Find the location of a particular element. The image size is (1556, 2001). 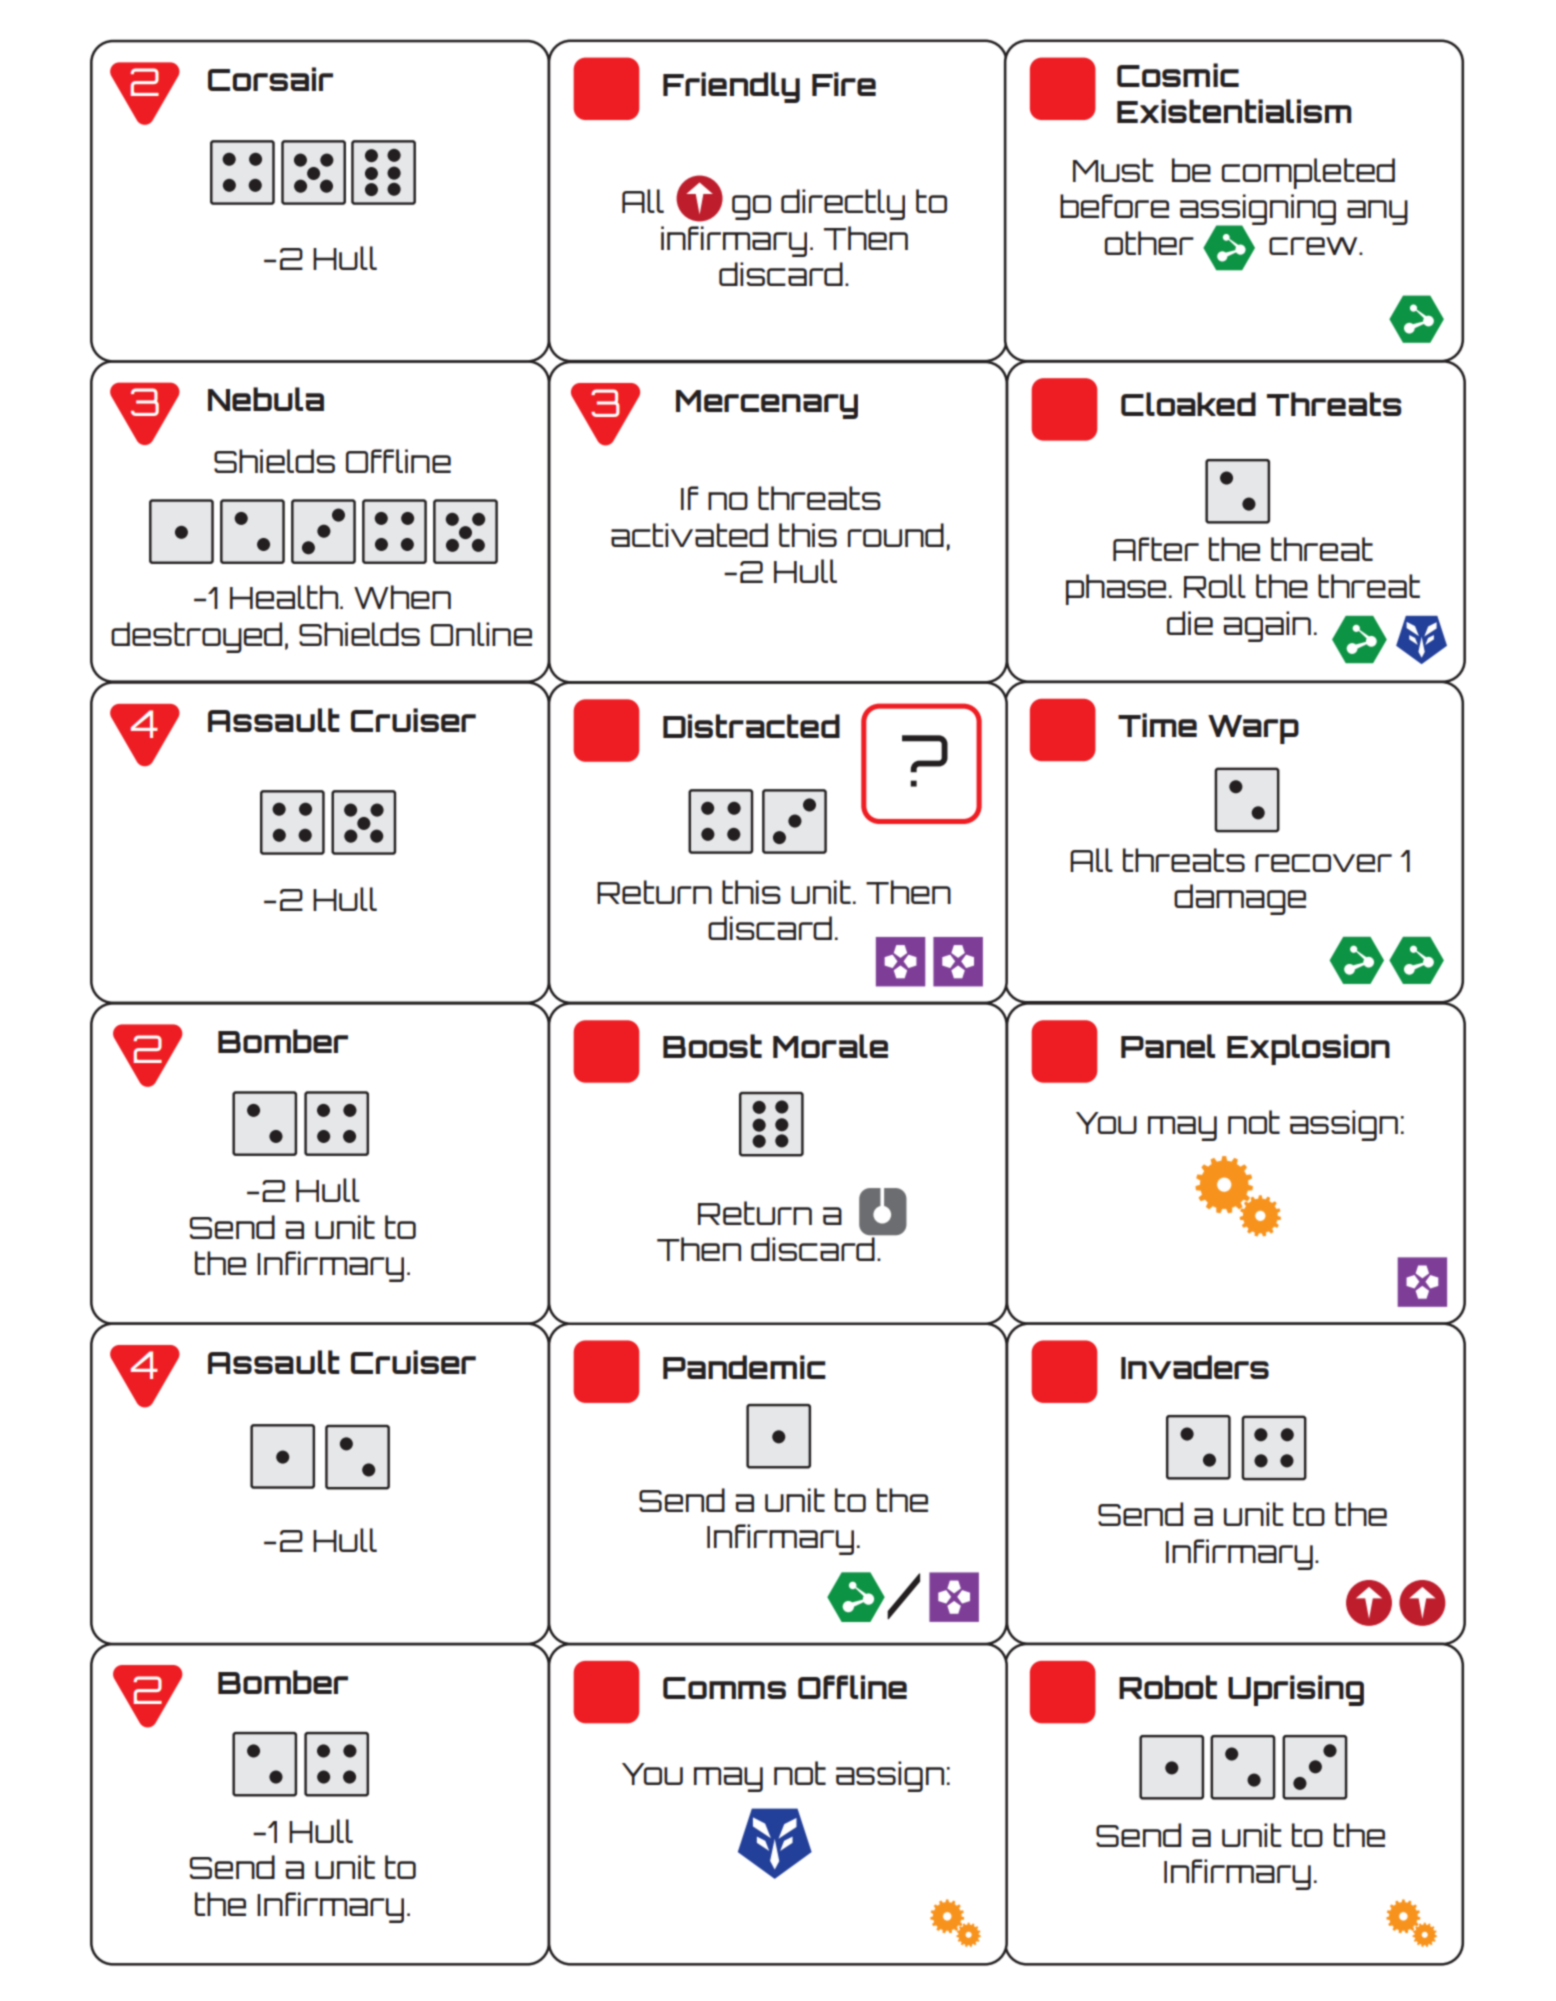

Friendly is located at coordinates (731, 87).
